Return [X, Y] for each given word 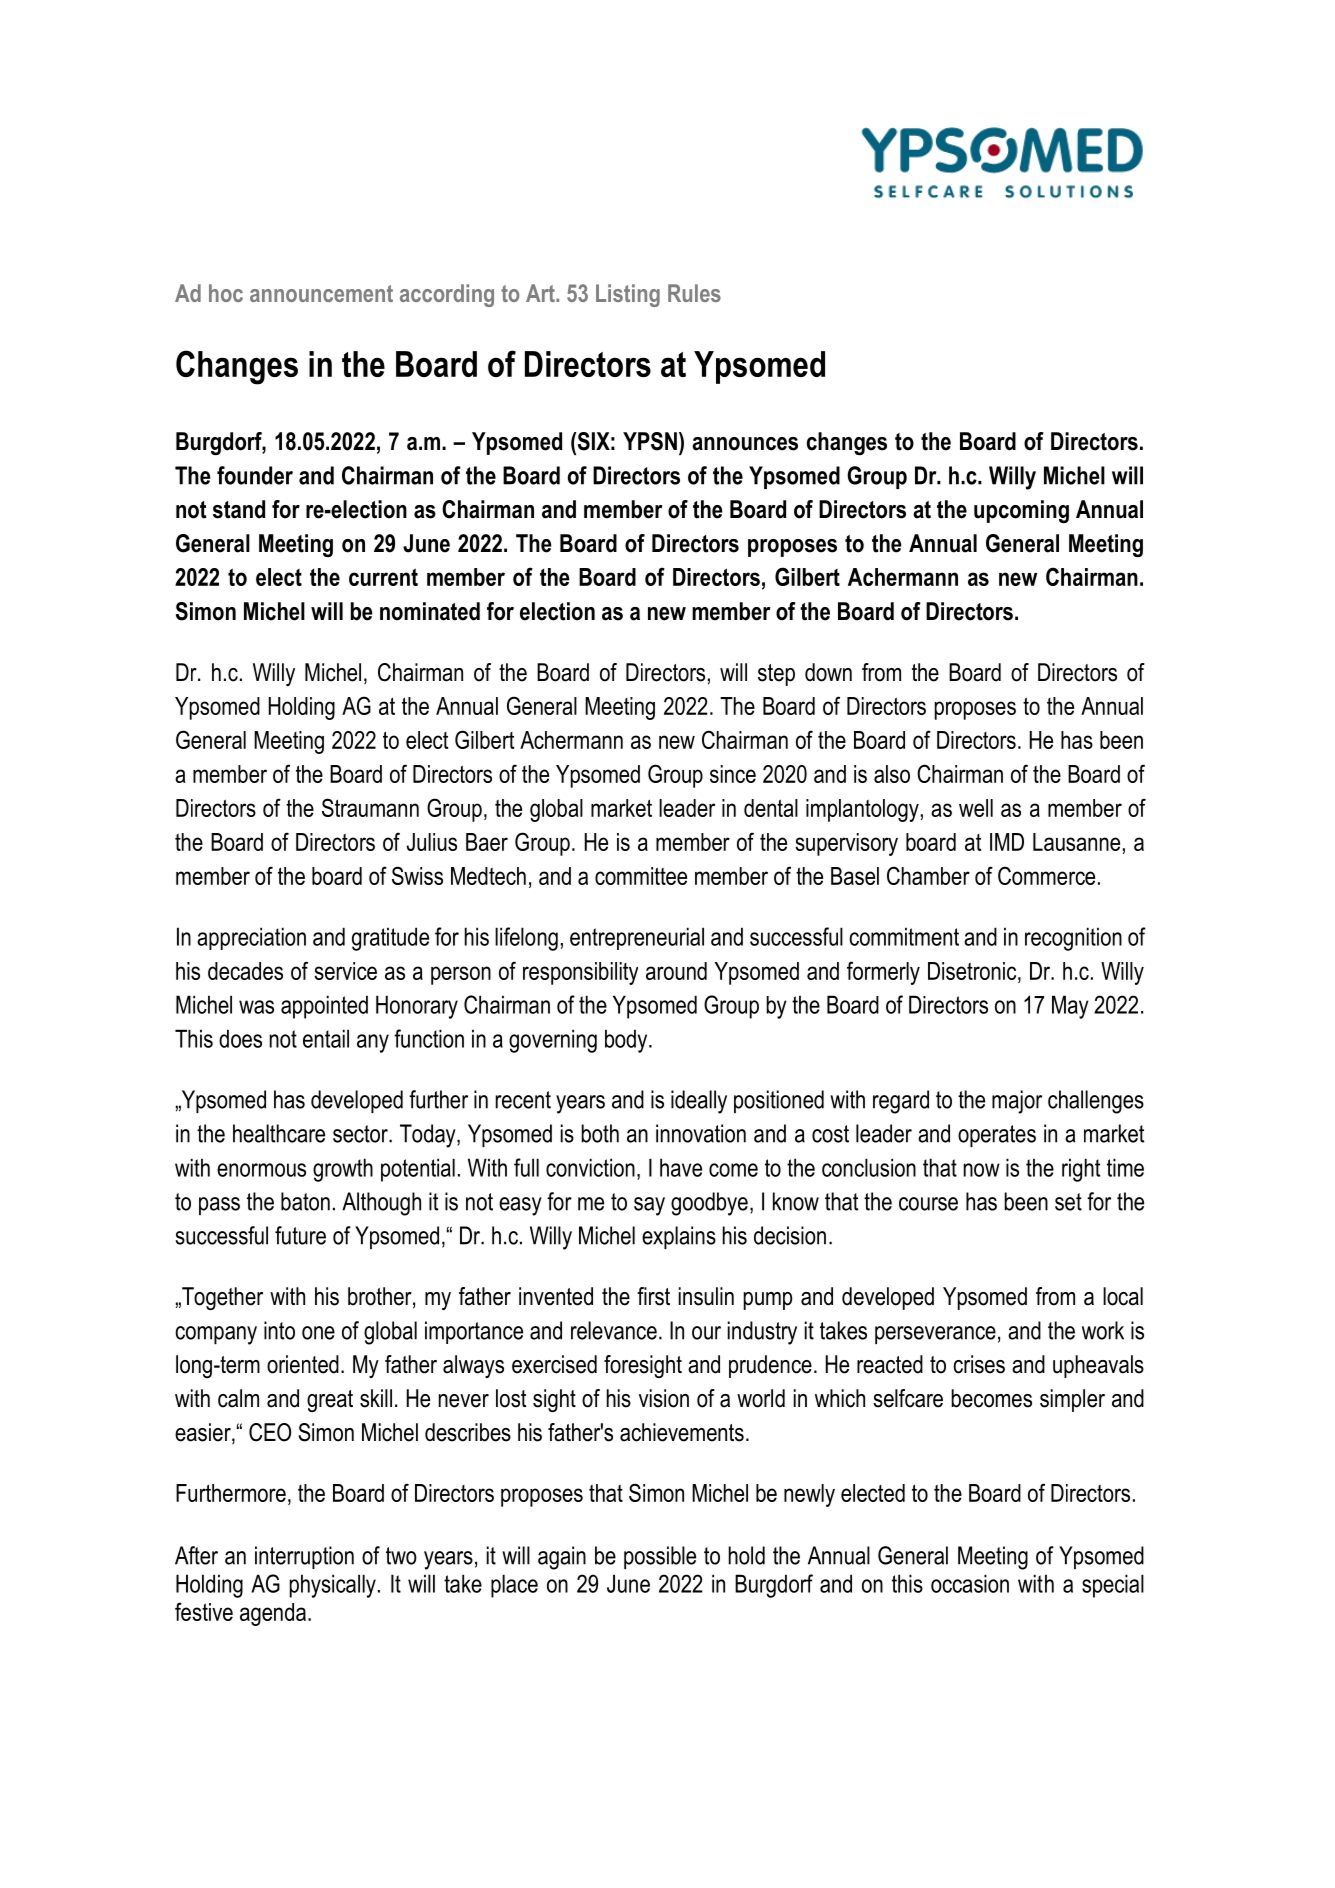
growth [343, 1170]
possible [660, 1557]
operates [997, 1136]
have [681, 1167]
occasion [970, 1583]
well [976, 808]
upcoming [1021, 511]
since [733, 774]
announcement [321, 293]
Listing [628, 295]
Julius [432, 842]
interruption [304, 1557]
